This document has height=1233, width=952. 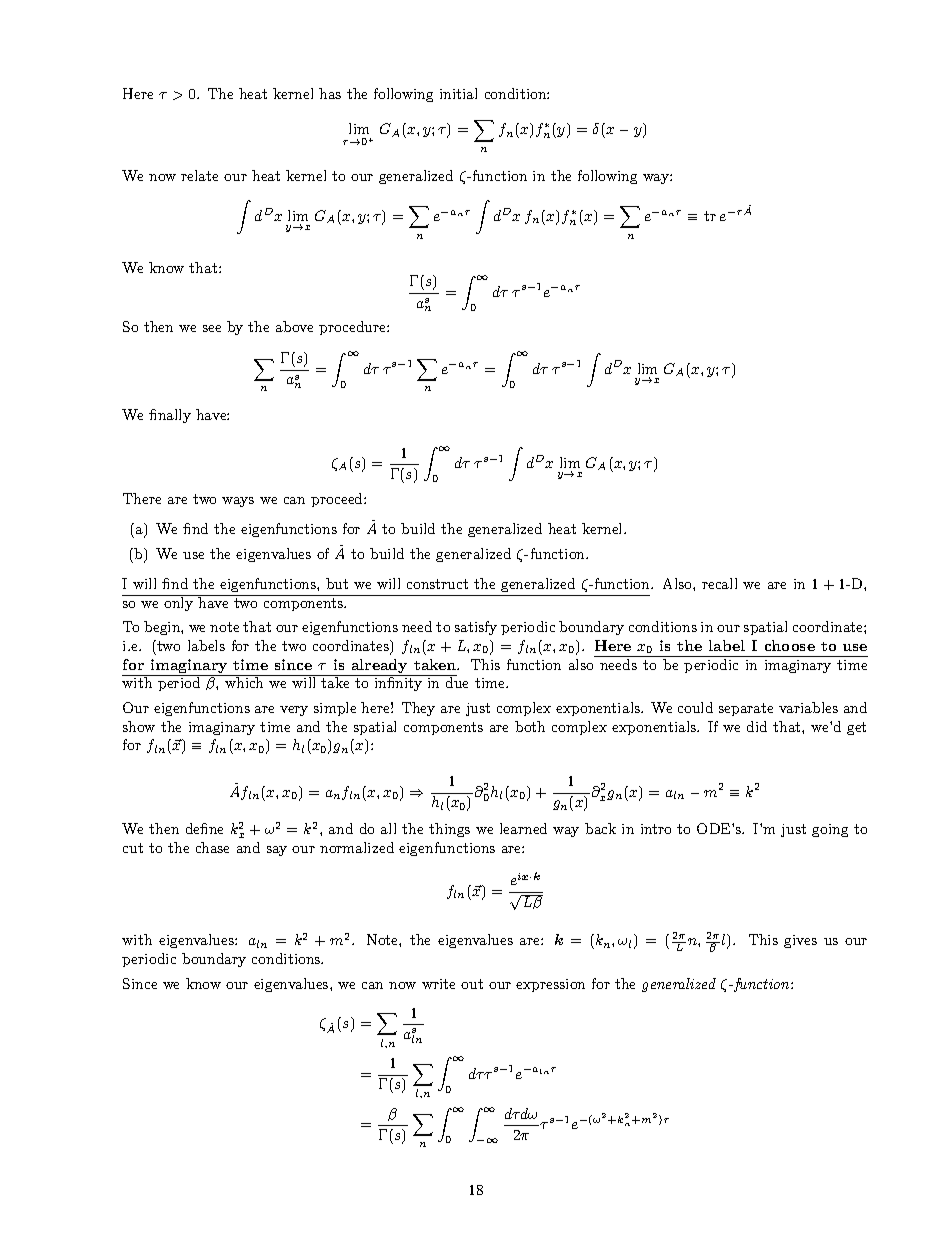 I want to click on chase, so click(x=212, y=847).
